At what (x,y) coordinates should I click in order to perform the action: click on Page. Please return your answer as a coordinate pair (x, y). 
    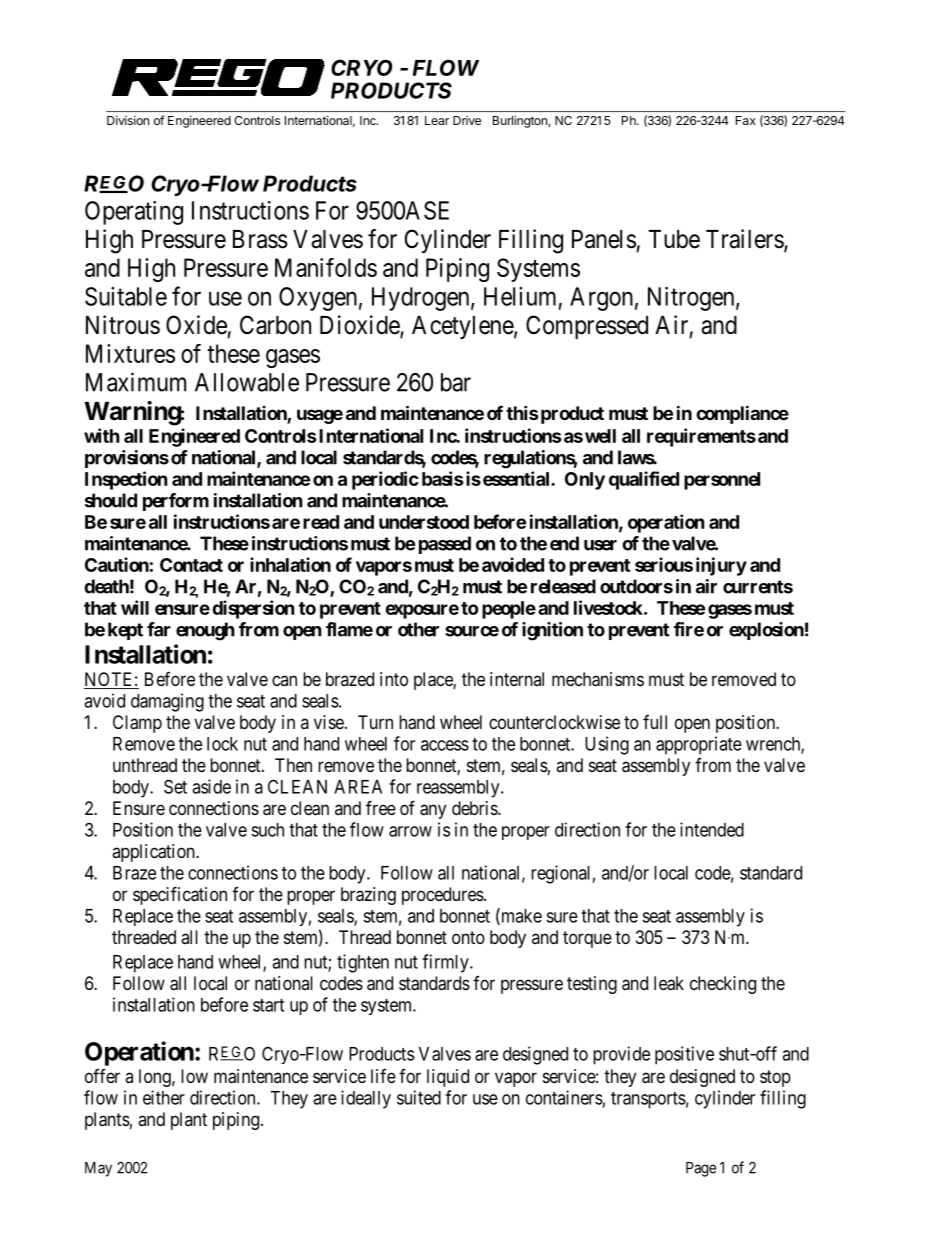
    Looking at the image, I should click on (701, 1169).
